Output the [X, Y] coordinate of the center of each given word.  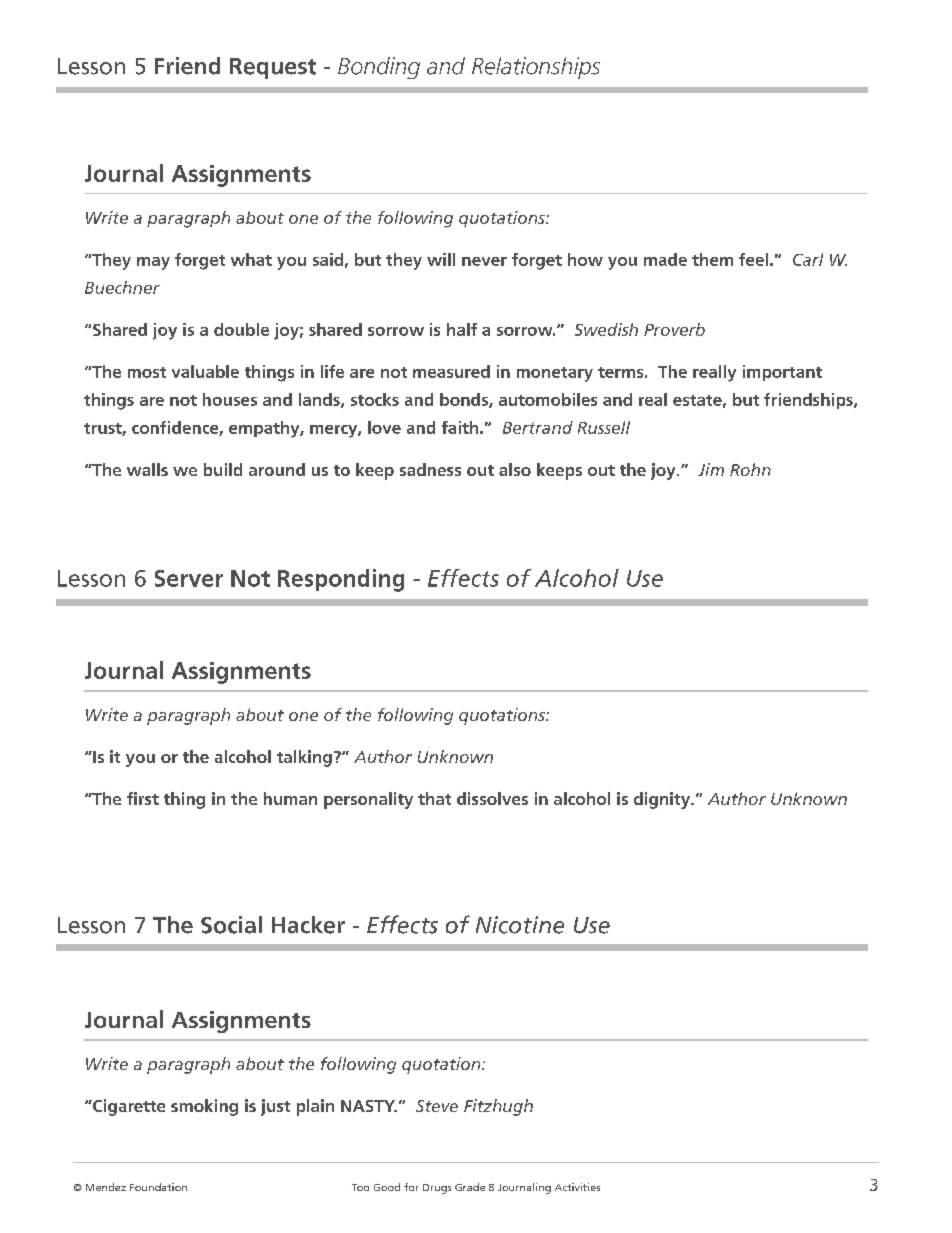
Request [273, 68]
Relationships [536, 68]
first [143, 798]
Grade [470, 1187]
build [223, 469]
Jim [711, 469]
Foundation [158, 1187]
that [434, 798]
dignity [663, 800]
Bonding [379, 68]
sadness [430, 469]
